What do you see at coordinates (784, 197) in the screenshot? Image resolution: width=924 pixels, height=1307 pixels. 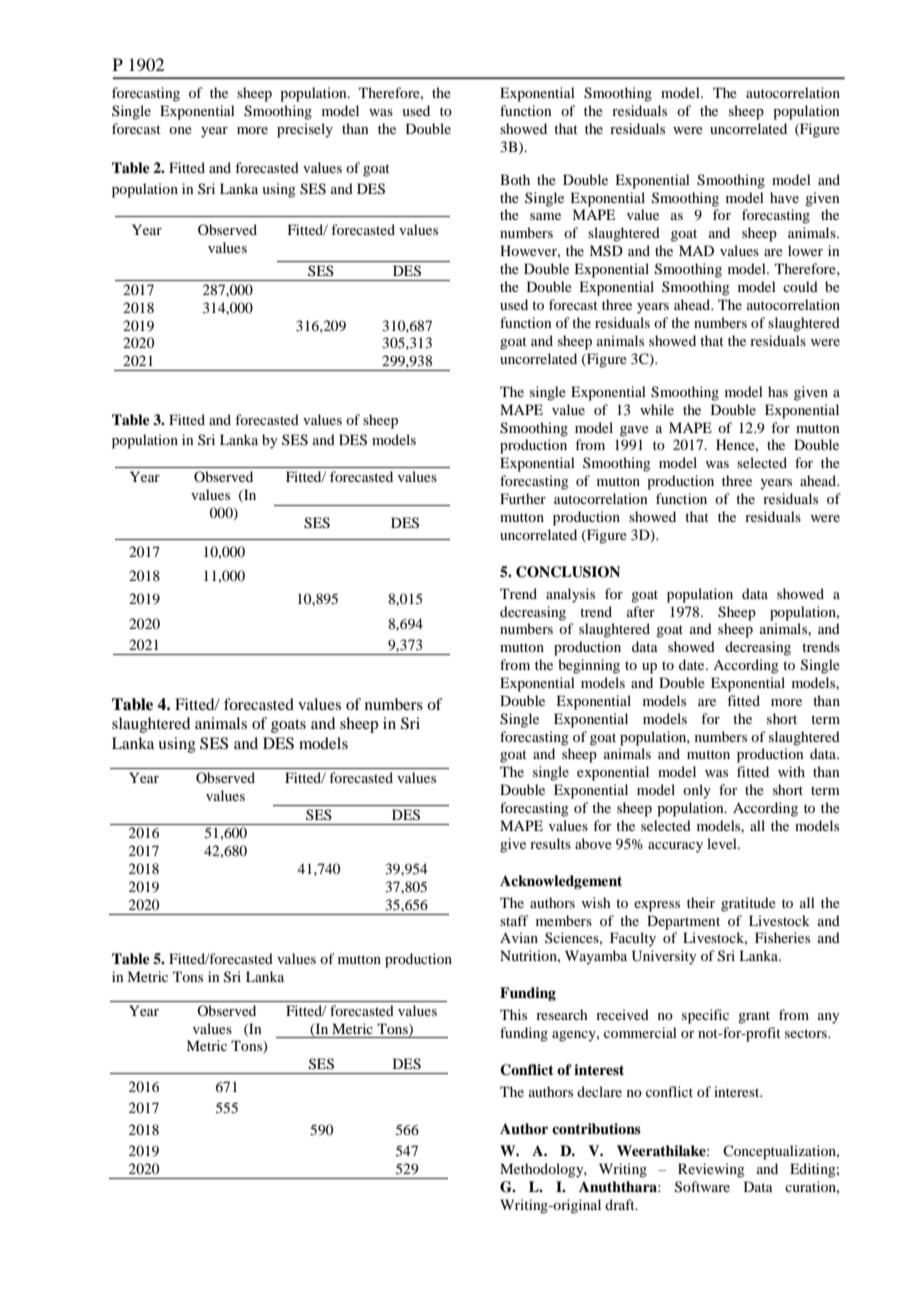 I see `have` at bounding box center [784, 197].
